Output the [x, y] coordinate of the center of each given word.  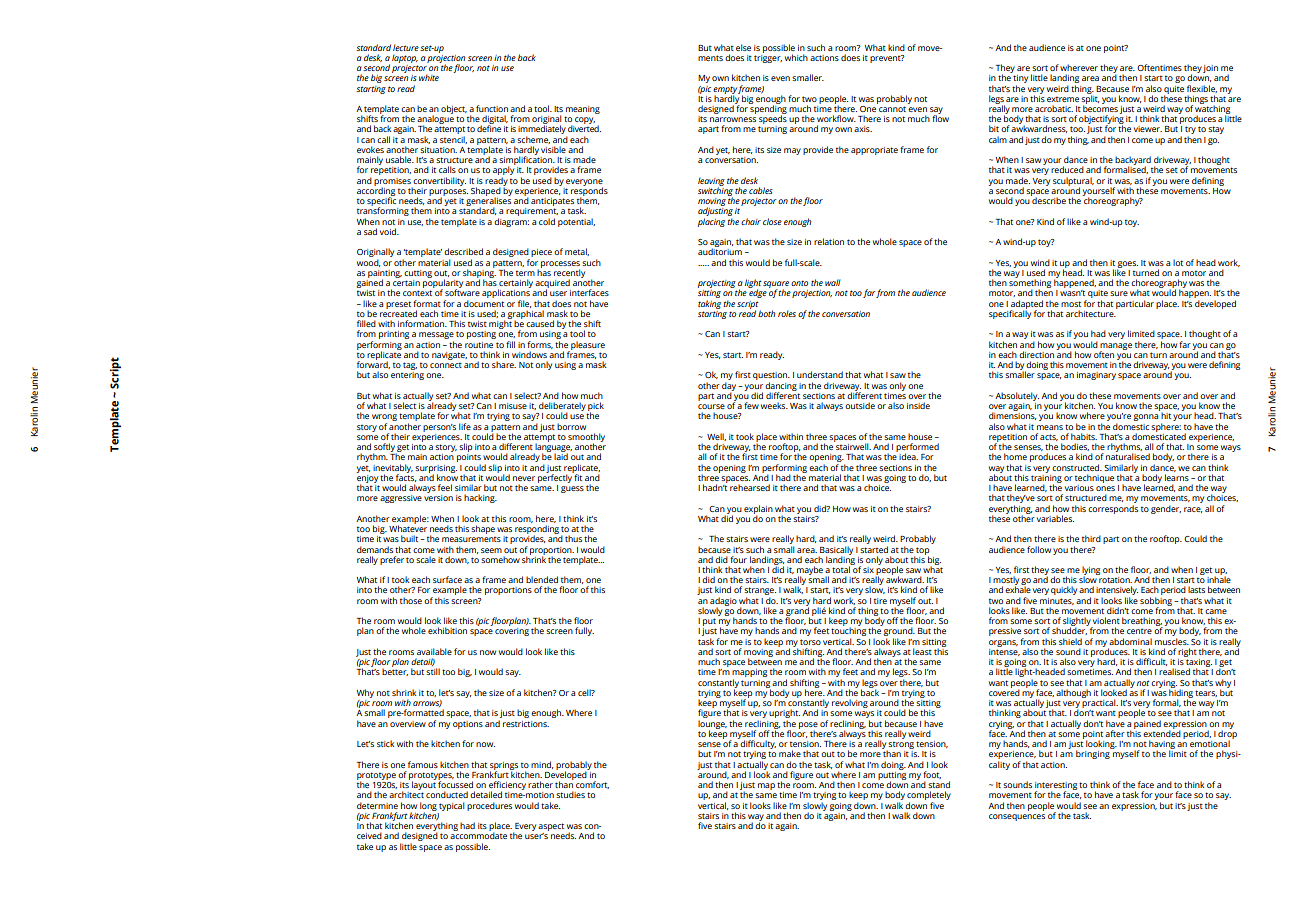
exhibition [447, 630]
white [429, 77]
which [796, 57]
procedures [489, 806]
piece [541, 253]
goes [1127, 265]
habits [1084, 436]
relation [829, 241]
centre [1139, 631]
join [1210, 69]
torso [810, 642]
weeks [774, 405]
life [465, 426]
